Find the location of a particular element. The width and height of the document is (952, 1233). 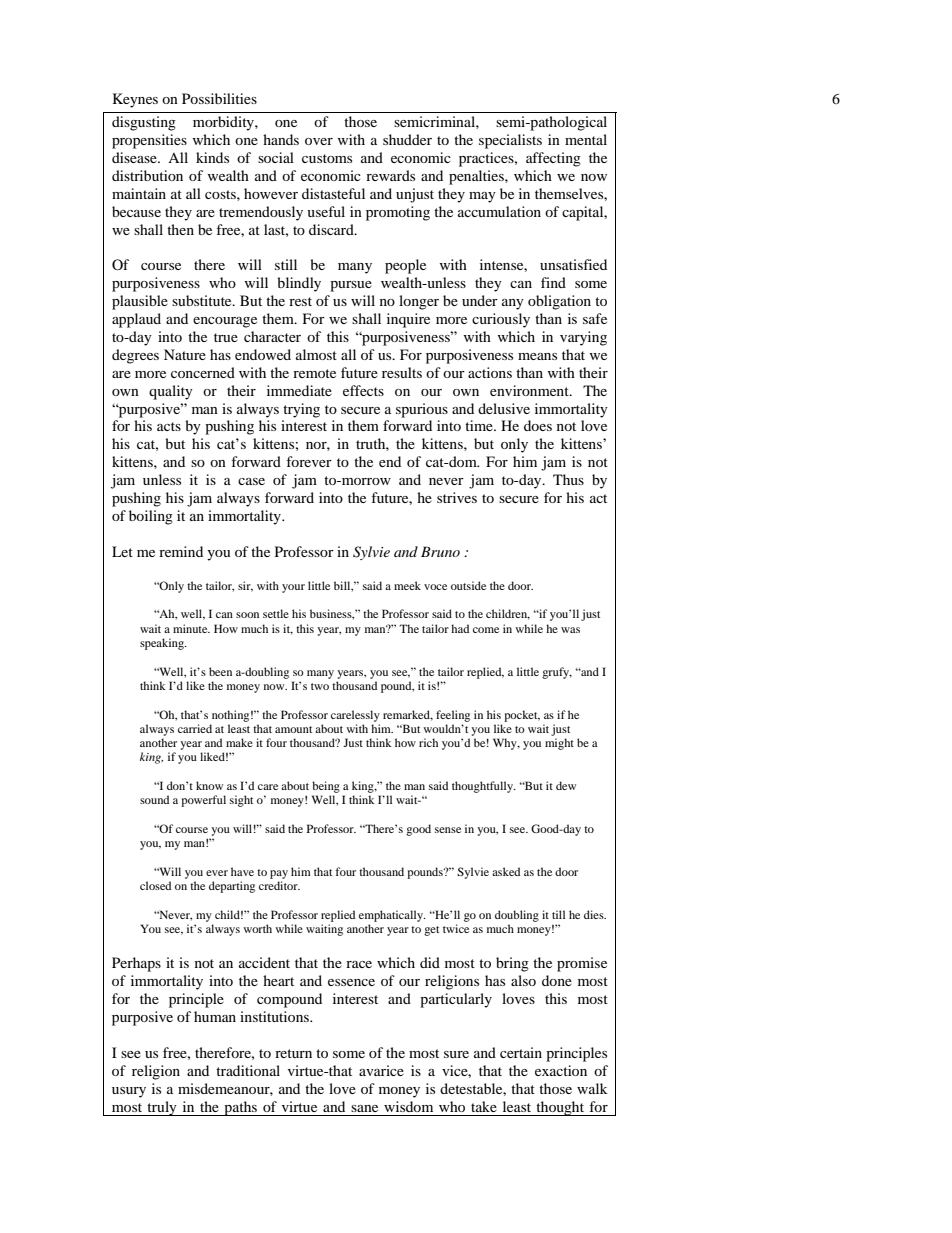

over is located at coordinates (319, 141).
